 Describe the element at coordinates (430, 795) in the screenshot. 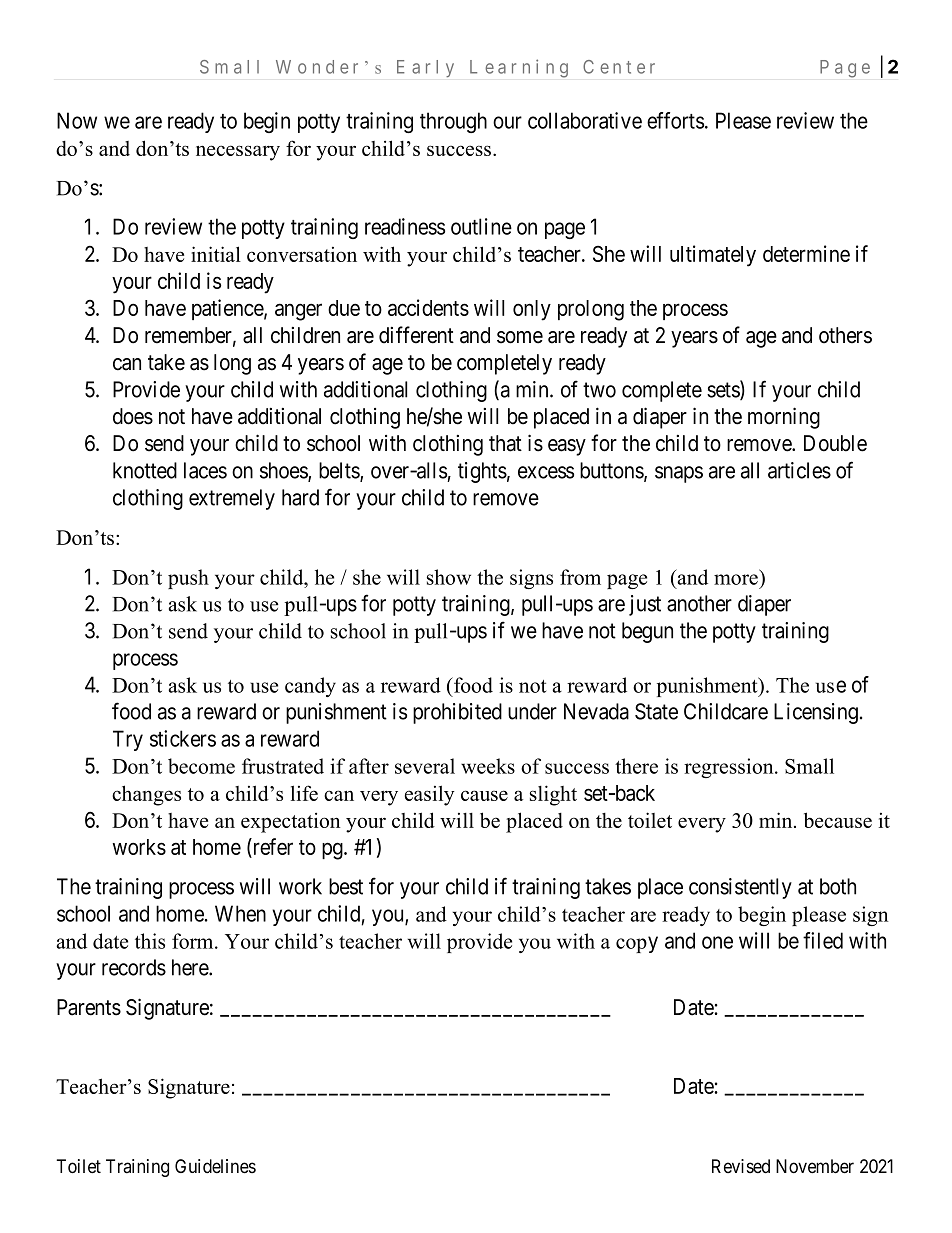

I see `easily` at that location.
